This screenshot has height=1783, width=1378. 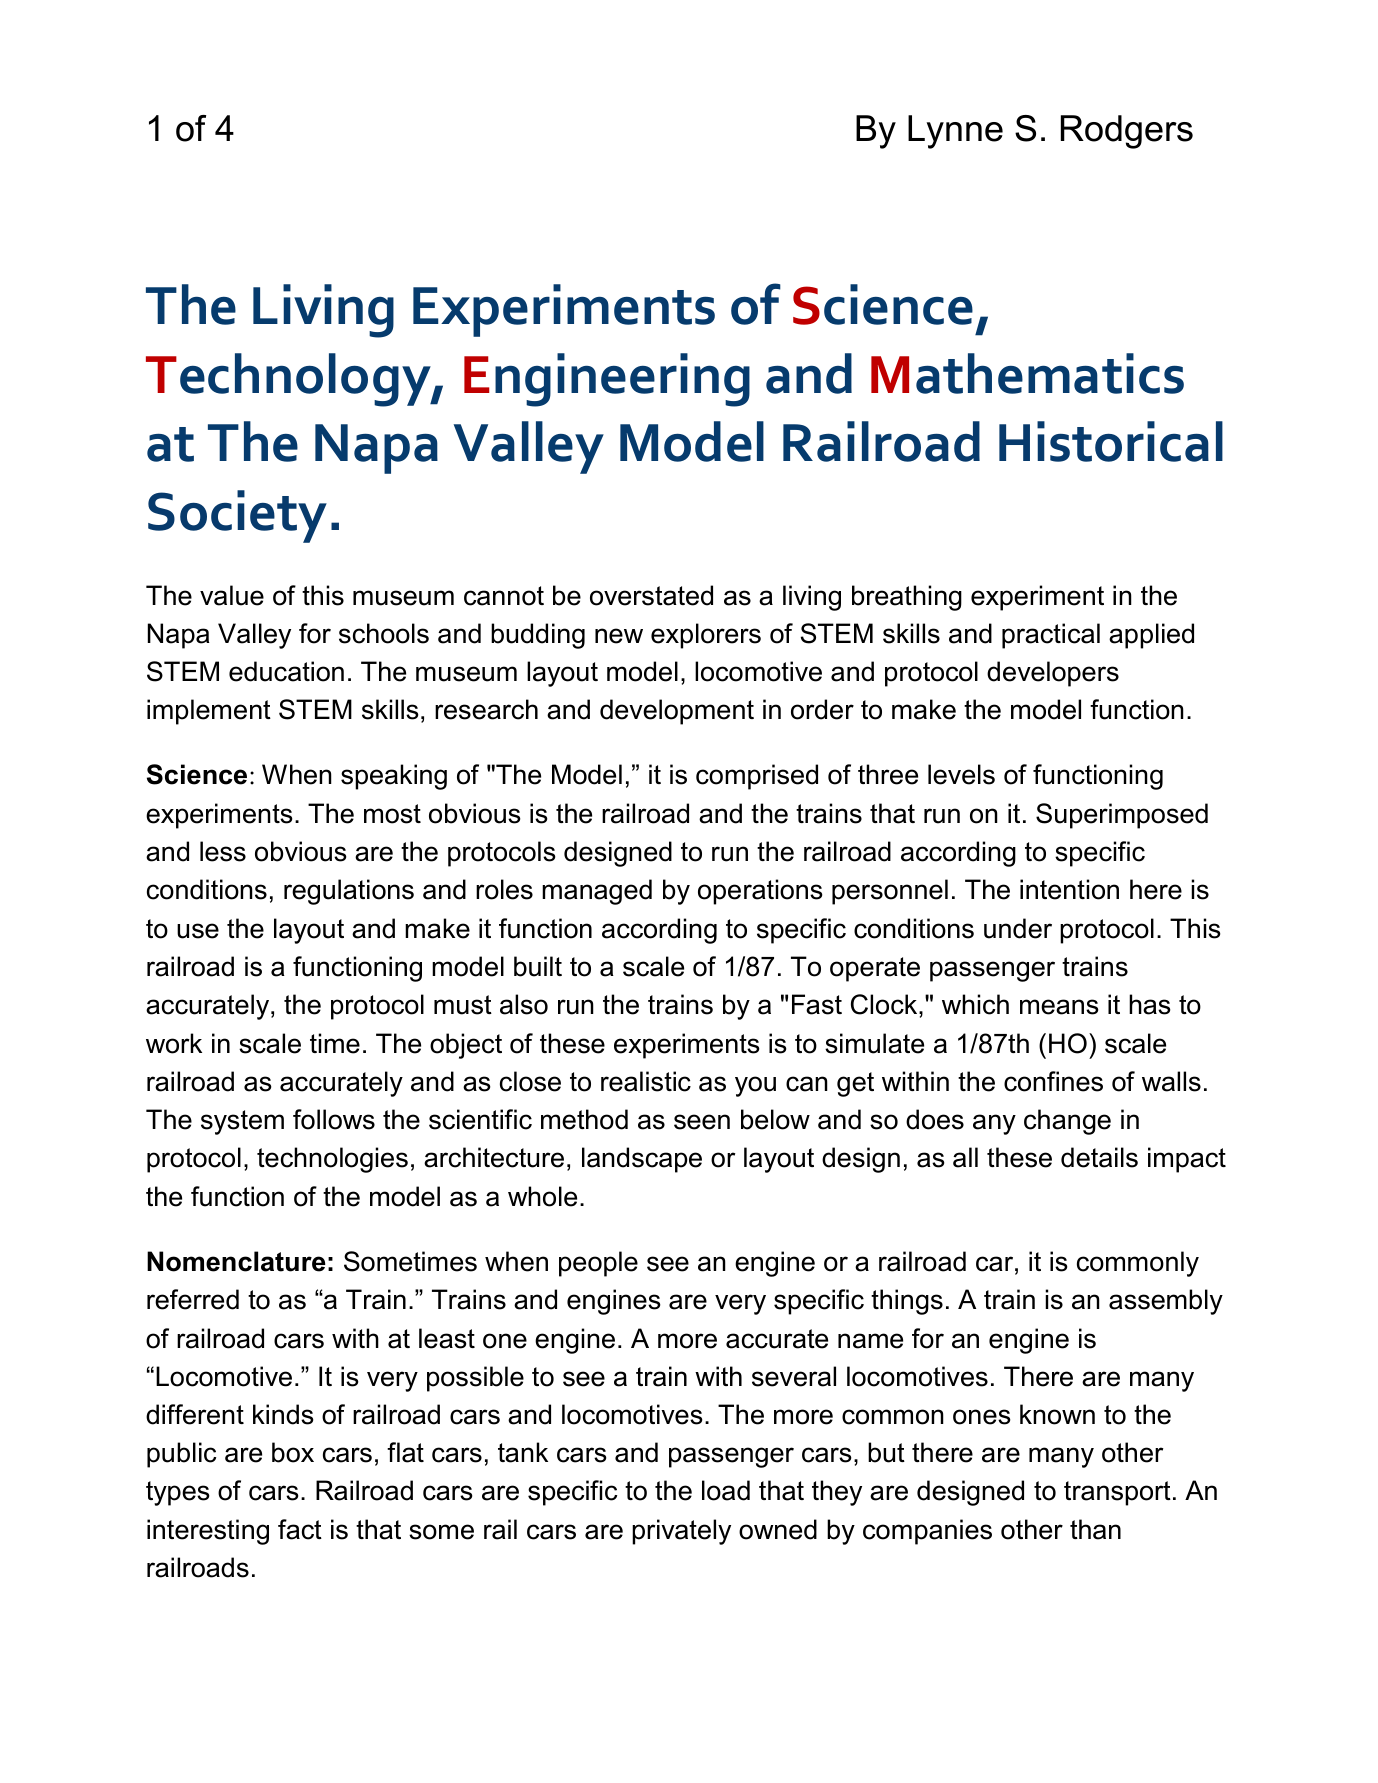 What do you see at coordinates (955, 132) in the screenshot?
I see `Lynne` at bounding box center [955, 132].
